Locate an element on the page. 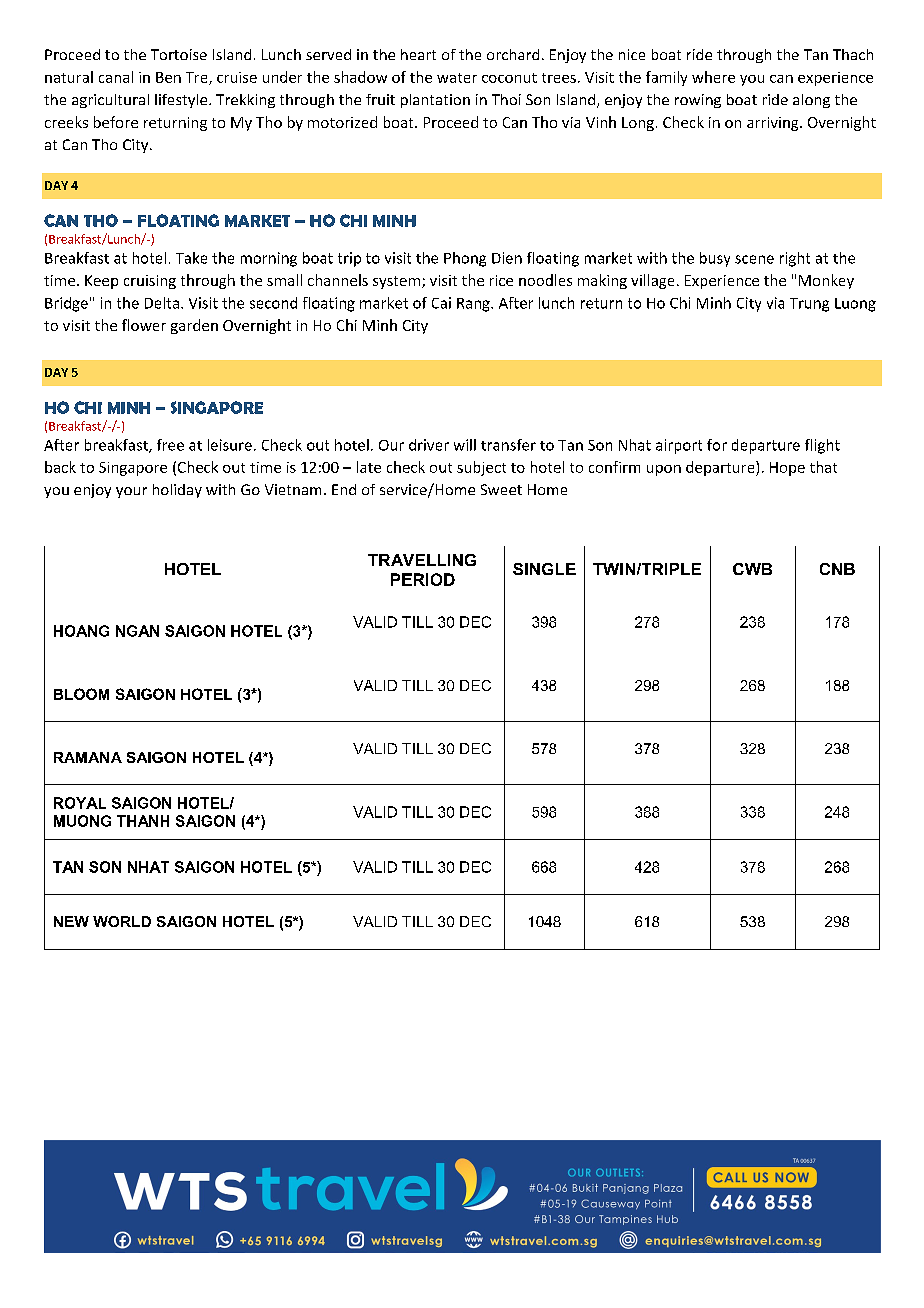 The image size is (924, 1308). where is located at coordinates (713, 77).
